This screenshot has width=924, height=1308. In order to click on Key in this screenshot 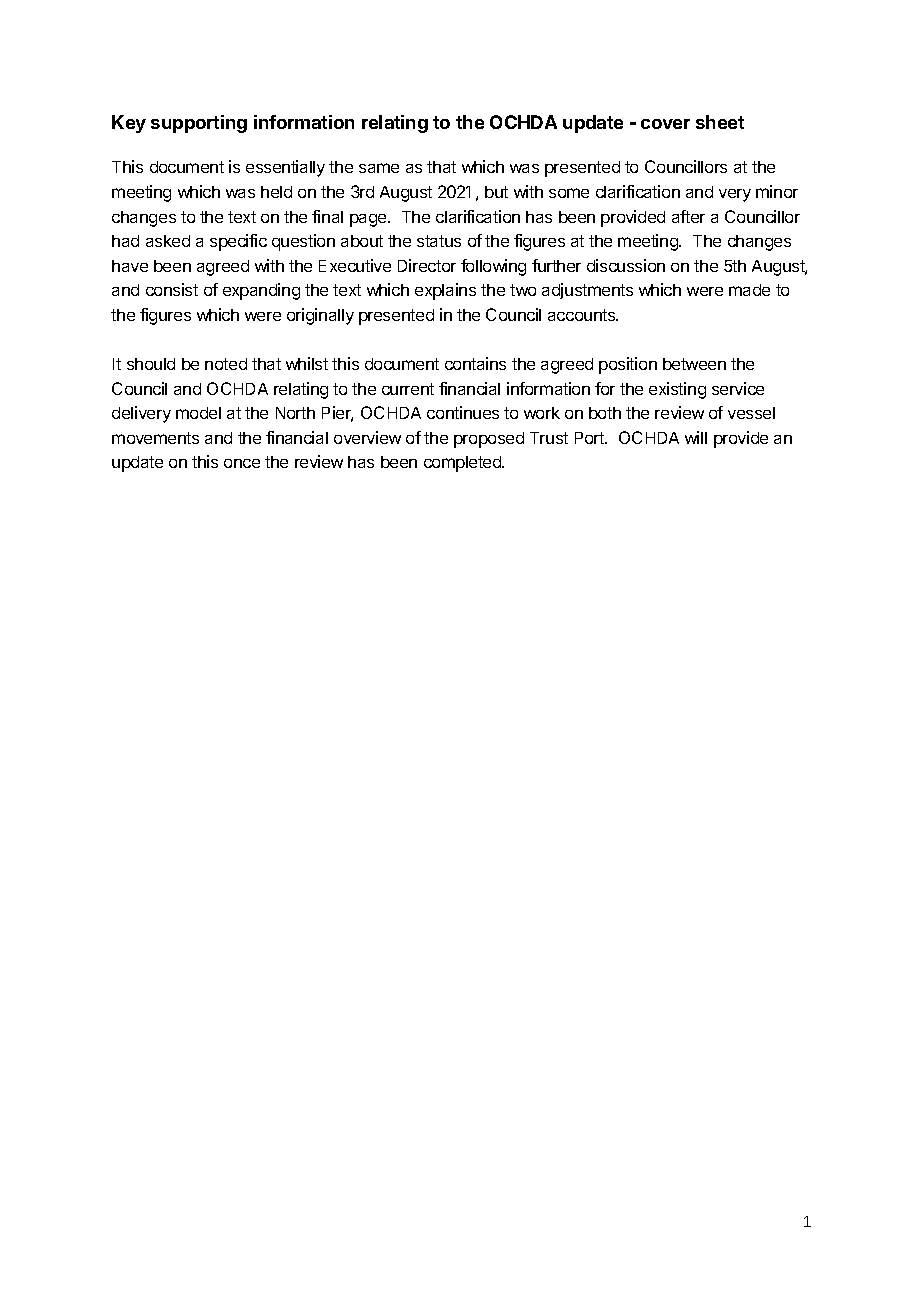, I will do `click(129, 124)`.
